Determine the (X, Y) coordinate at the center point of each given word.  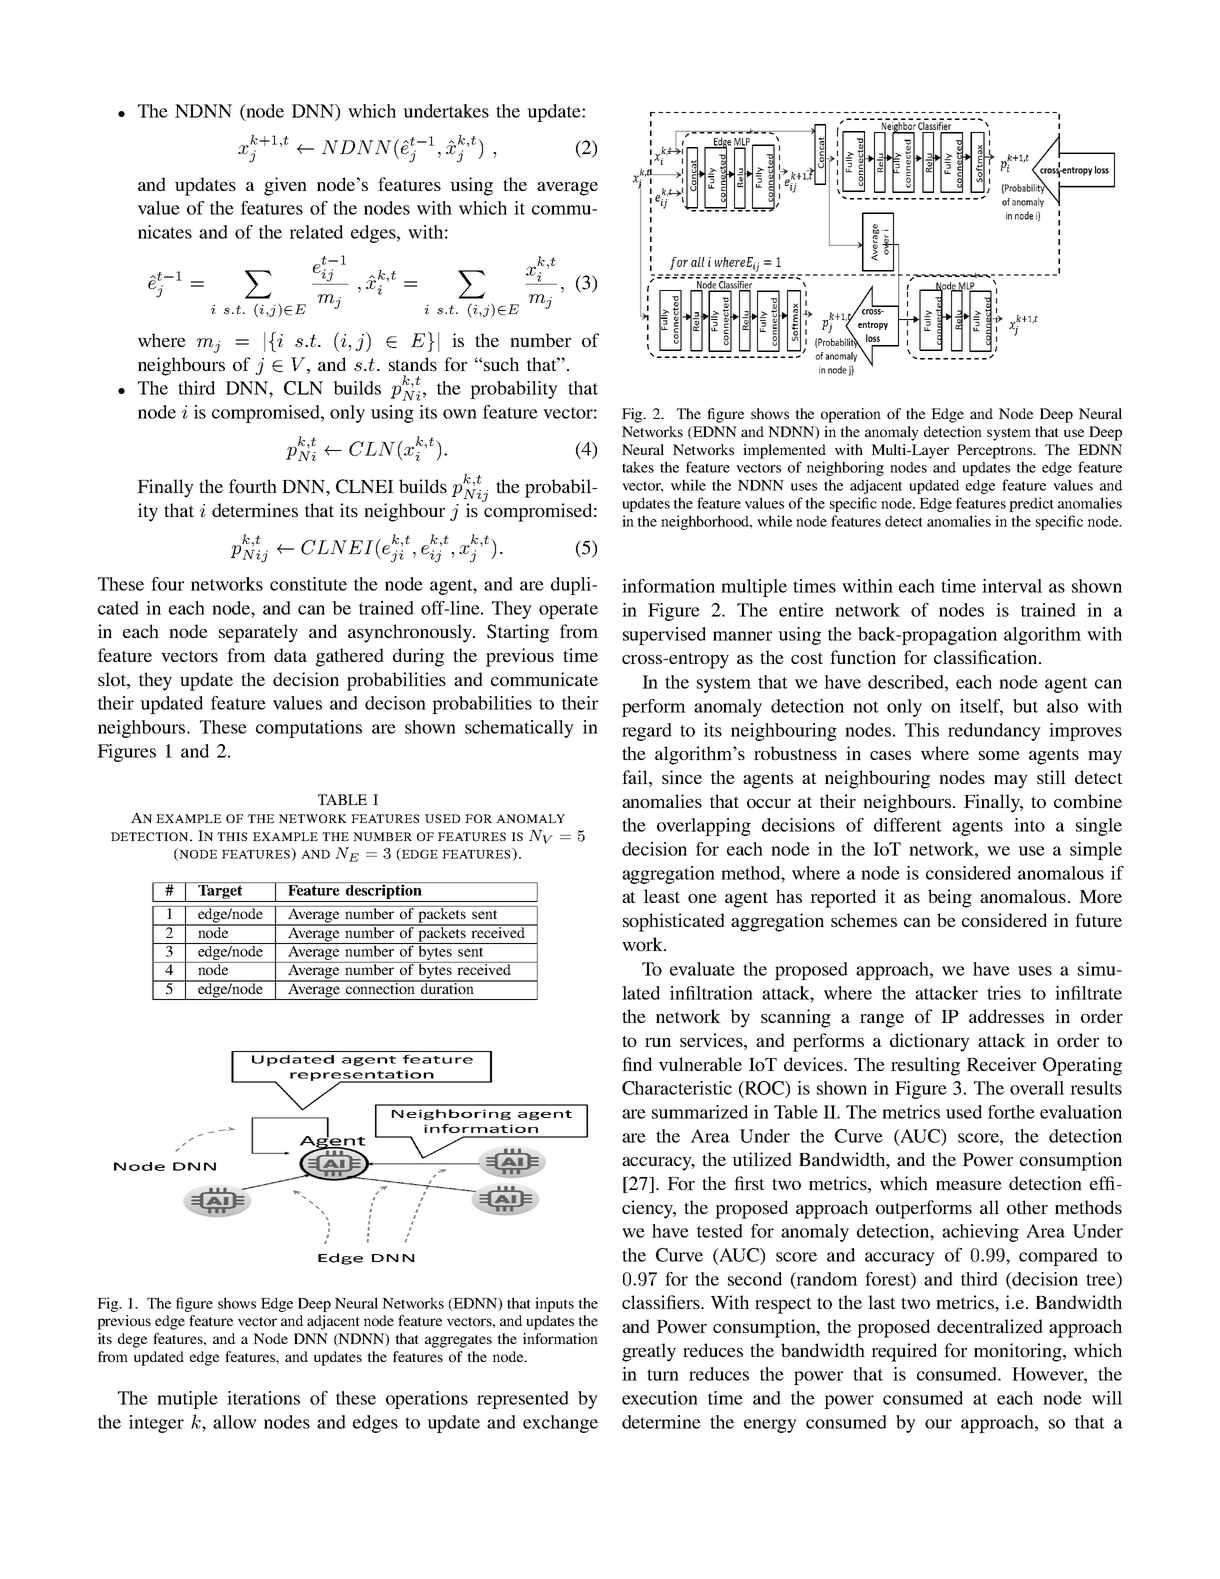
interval (1012, 586)
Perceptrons (996, 451)
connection (381, 987)
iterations (263, 1398)
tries (1004, 993)
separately (258, 633)
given (285, 186)
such (501, 364)
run (658, 1042)
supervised (664, 636)
